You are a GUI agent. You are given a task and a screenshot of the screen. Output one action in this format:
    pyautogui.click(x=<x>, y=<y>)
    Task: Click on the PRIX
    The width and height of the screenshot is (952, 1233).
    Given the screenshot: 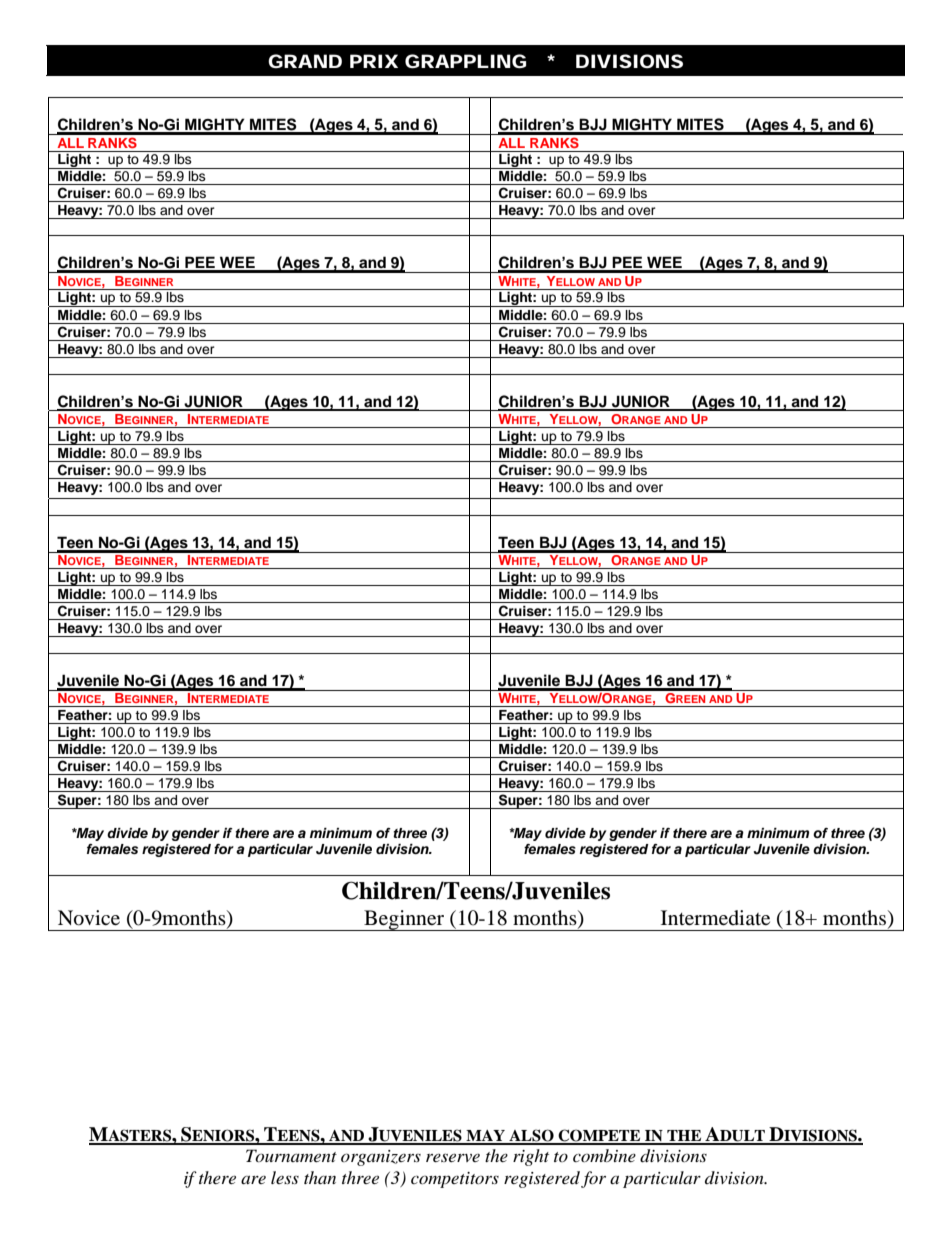 What is the action you would take?
    pyautogui.click(x=374, y=61)
